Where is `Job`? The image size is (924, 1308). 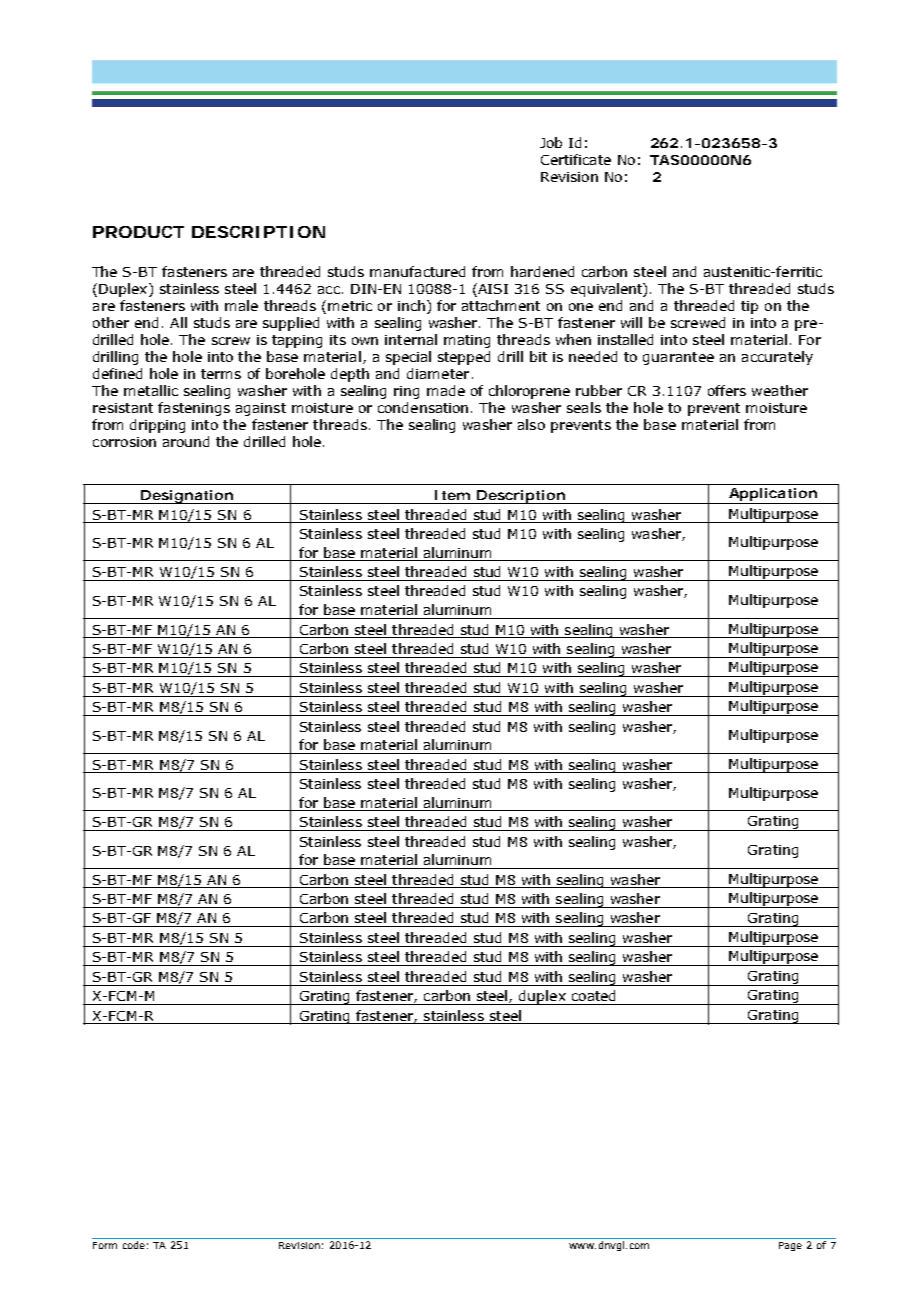 Job is located at coordinates (551, 142).
